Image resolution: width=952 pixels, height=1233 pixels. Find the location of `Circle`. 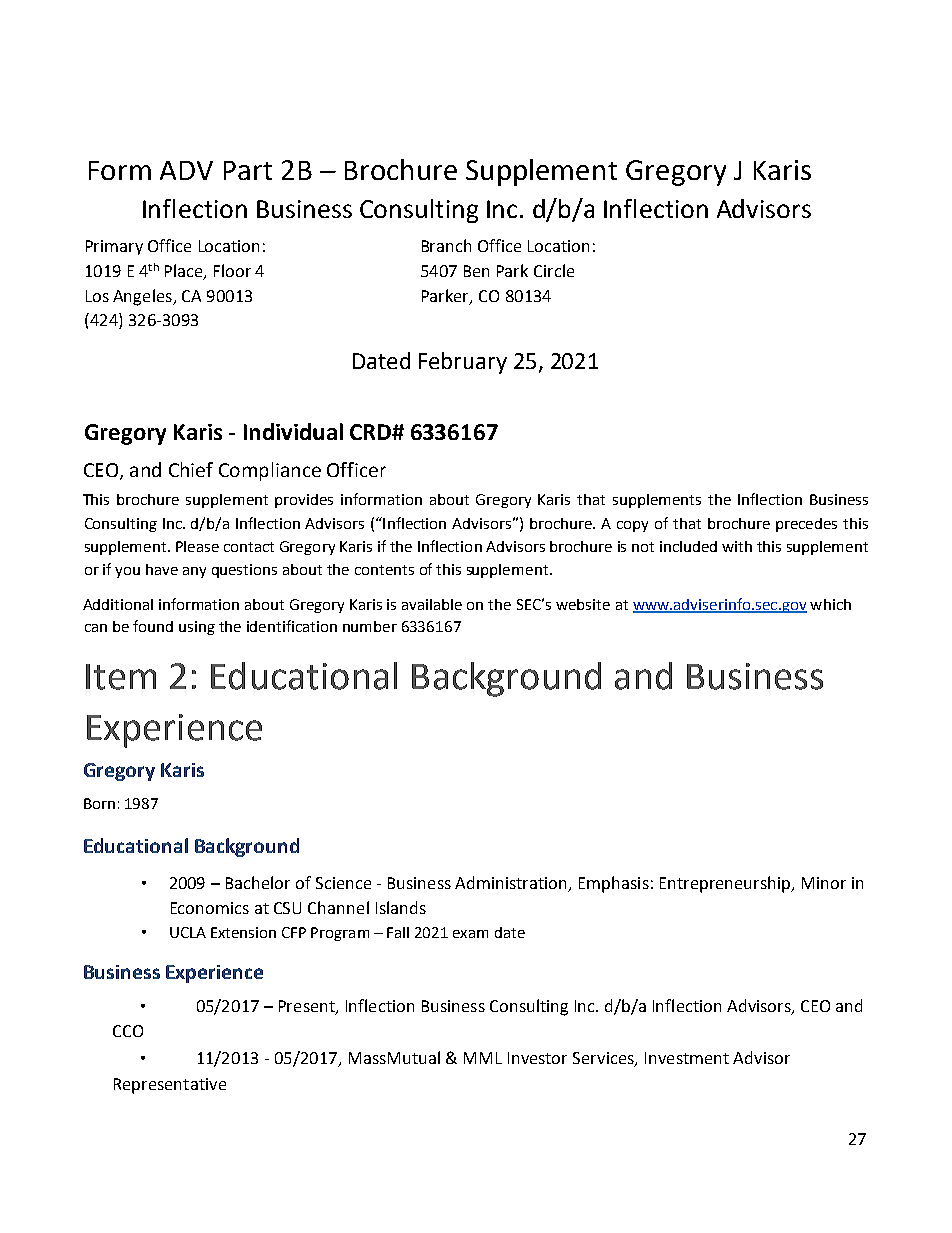

Circle is located at coordinates (554, 270).
